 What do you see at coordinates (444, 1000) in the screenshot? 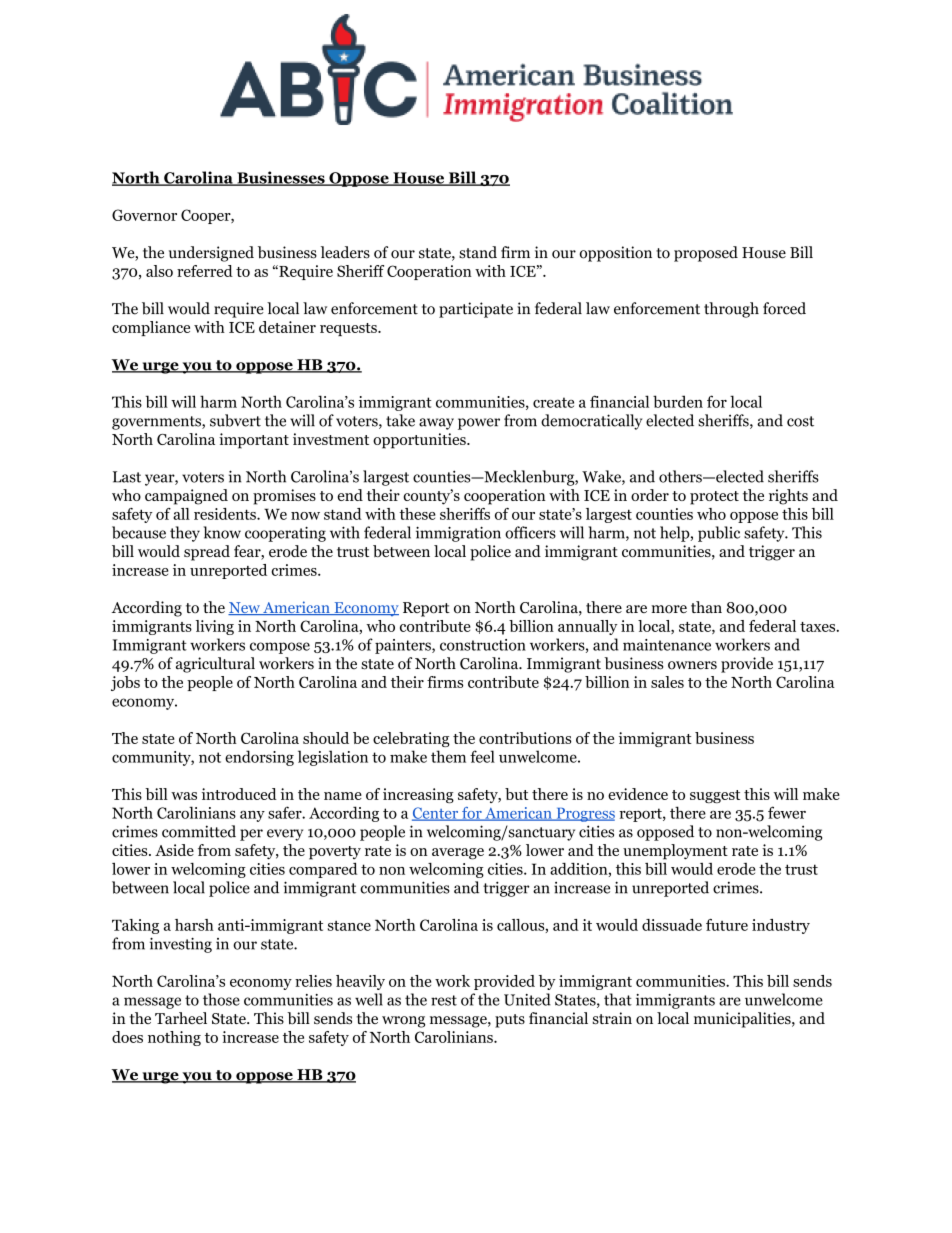
I see `rest` at bounding box center [444, 1000].
